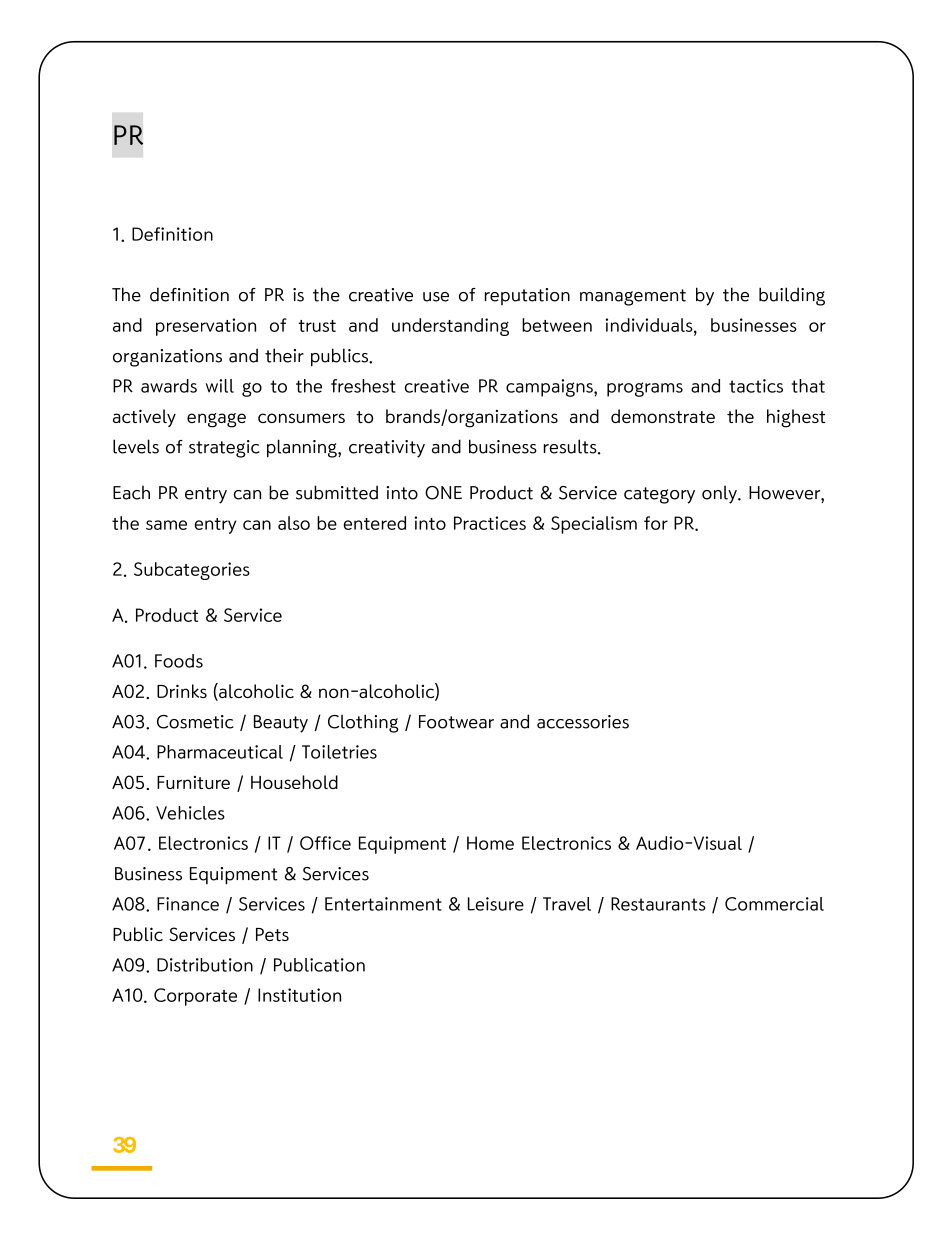  What do you see at coordinates (206, 327) in the screenshot?
I see `preservation` at bounding box center [206, 327].
